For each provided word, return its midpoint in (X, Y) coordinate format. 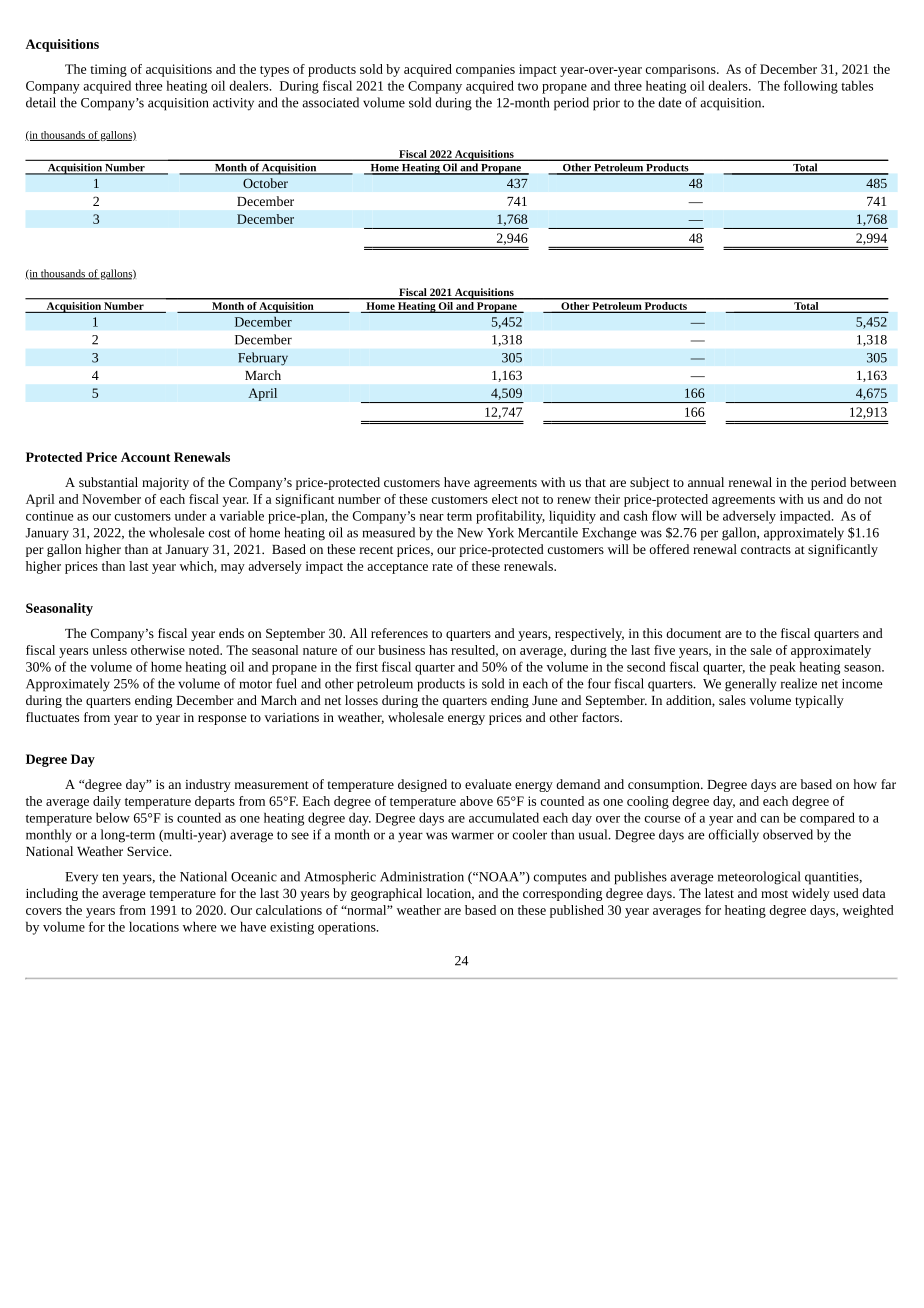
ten (110, 877)
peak (783, 668)
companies (485, 70)
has (438, 650)
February (263, 359)
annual (706, 482)
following (811, 87)
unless (109, 650)
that (595, 482)
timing (108, 70)
